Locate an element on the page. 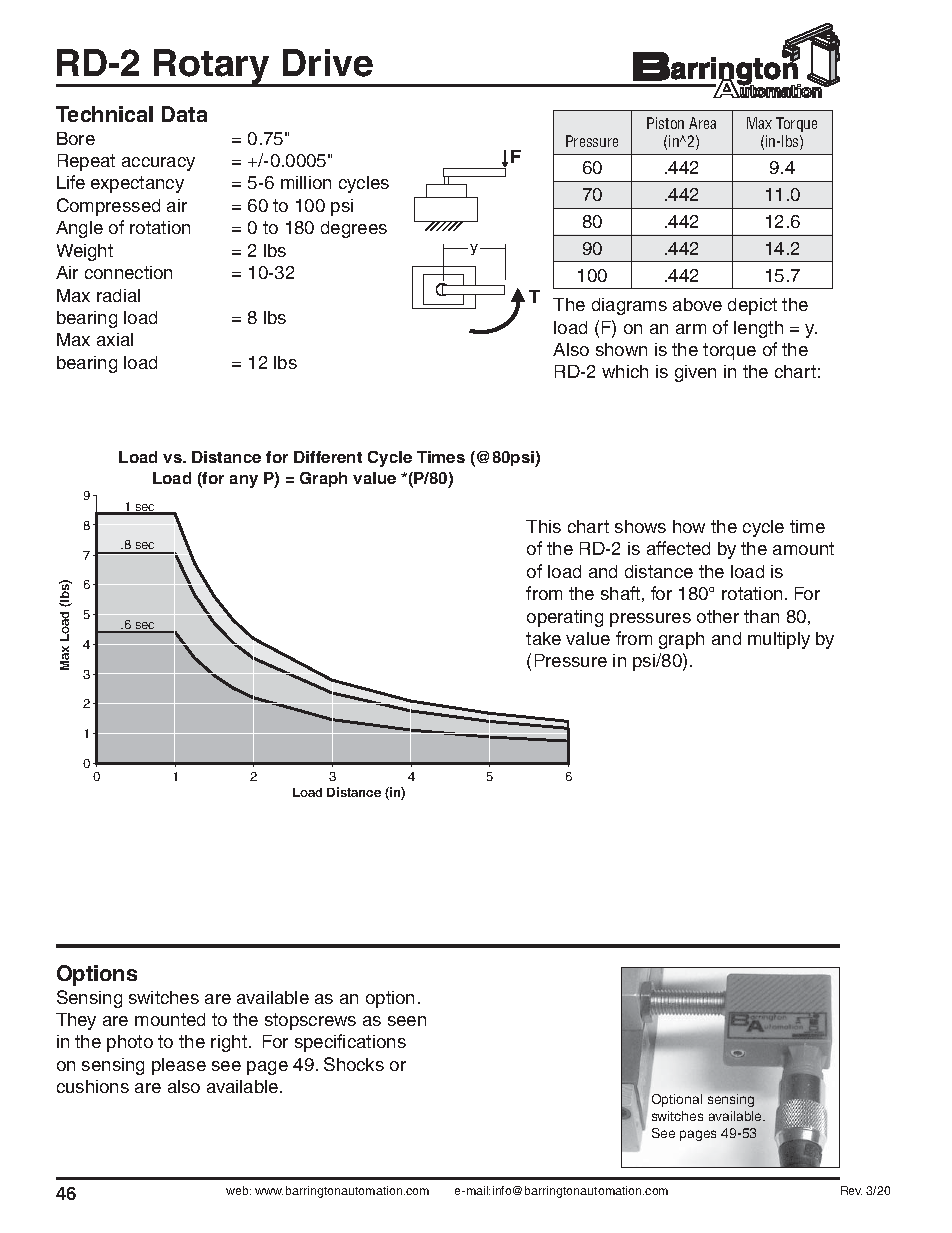 The height and width of the page is (1233, 952). take is located at coordinates (543, 638).
